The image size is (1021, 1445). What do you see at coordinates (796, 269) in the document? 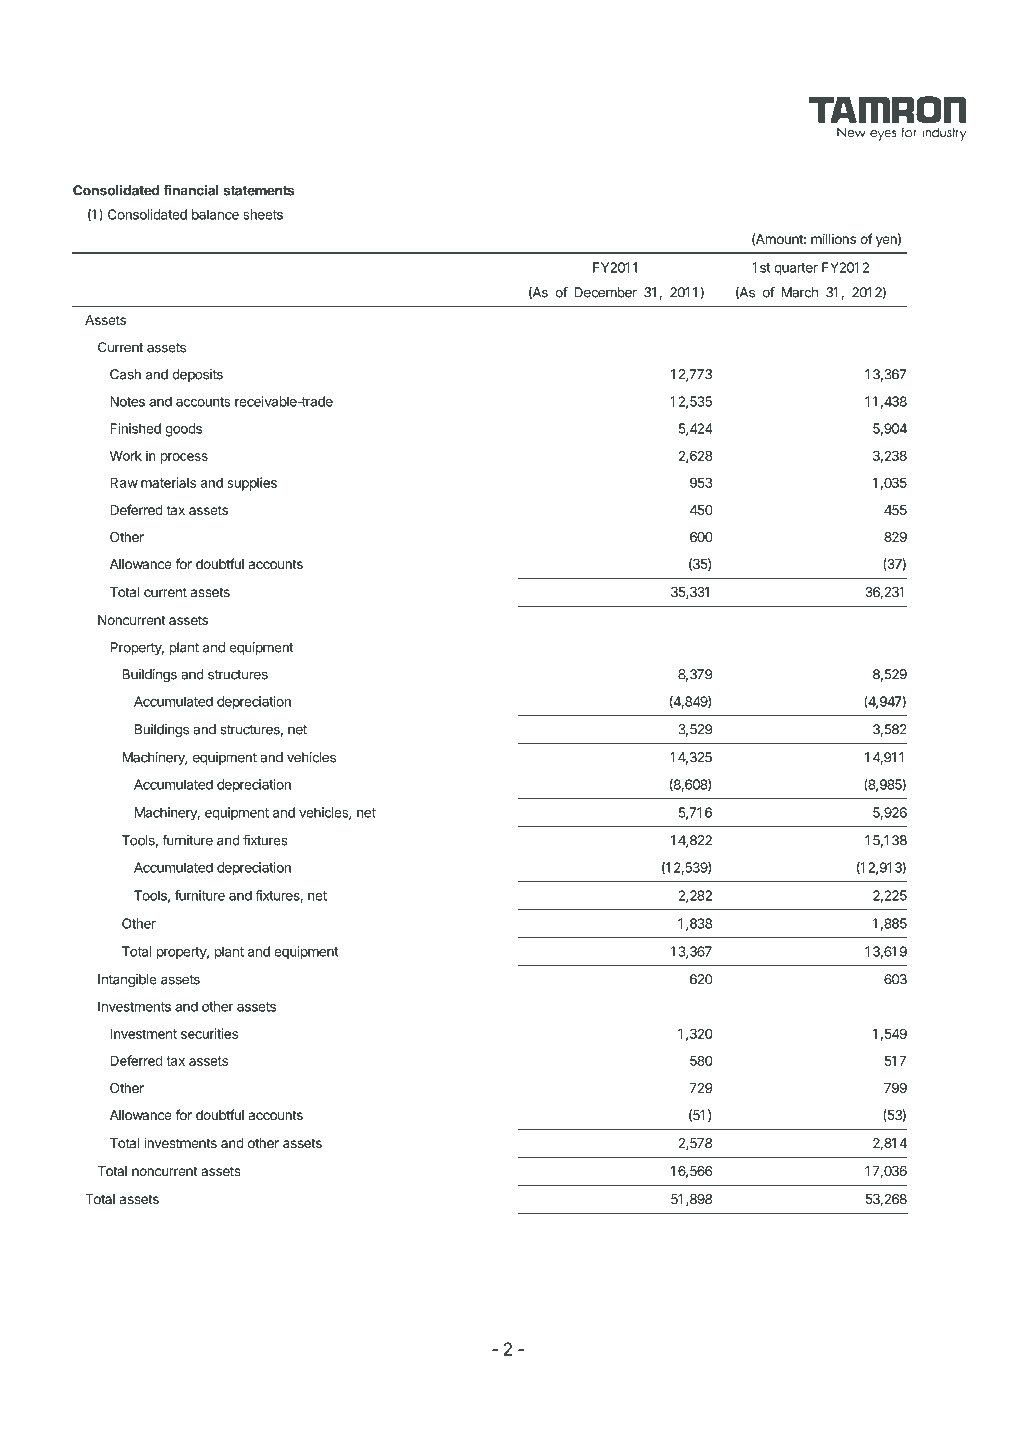
I see `quarter` at bounding box center [796, 269].
